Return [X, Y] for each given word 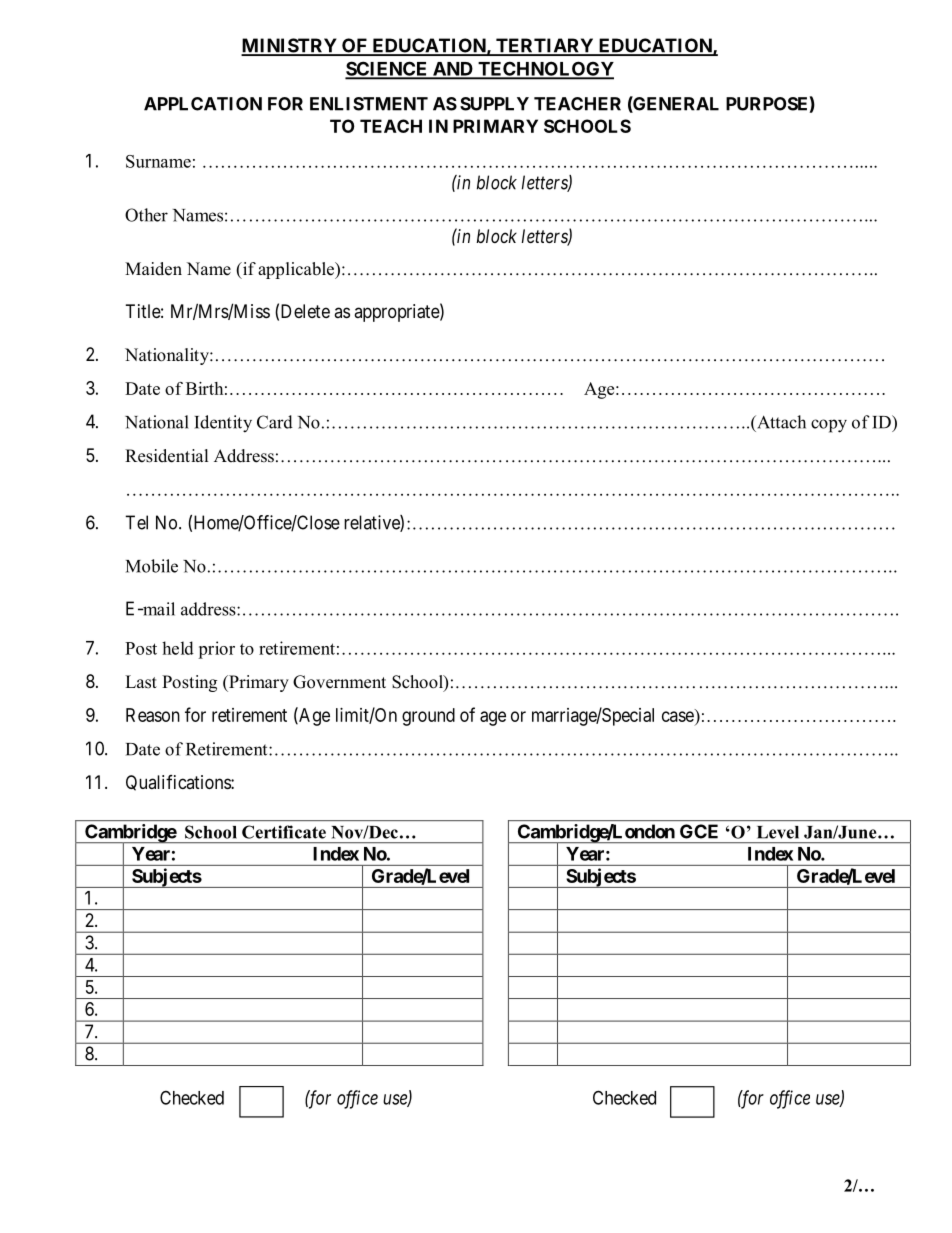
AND [453, 70]
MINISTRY [290, 46]
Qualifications [179, 783]
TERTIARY [545, 46]
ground [428, 717]
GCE [699, 831]
